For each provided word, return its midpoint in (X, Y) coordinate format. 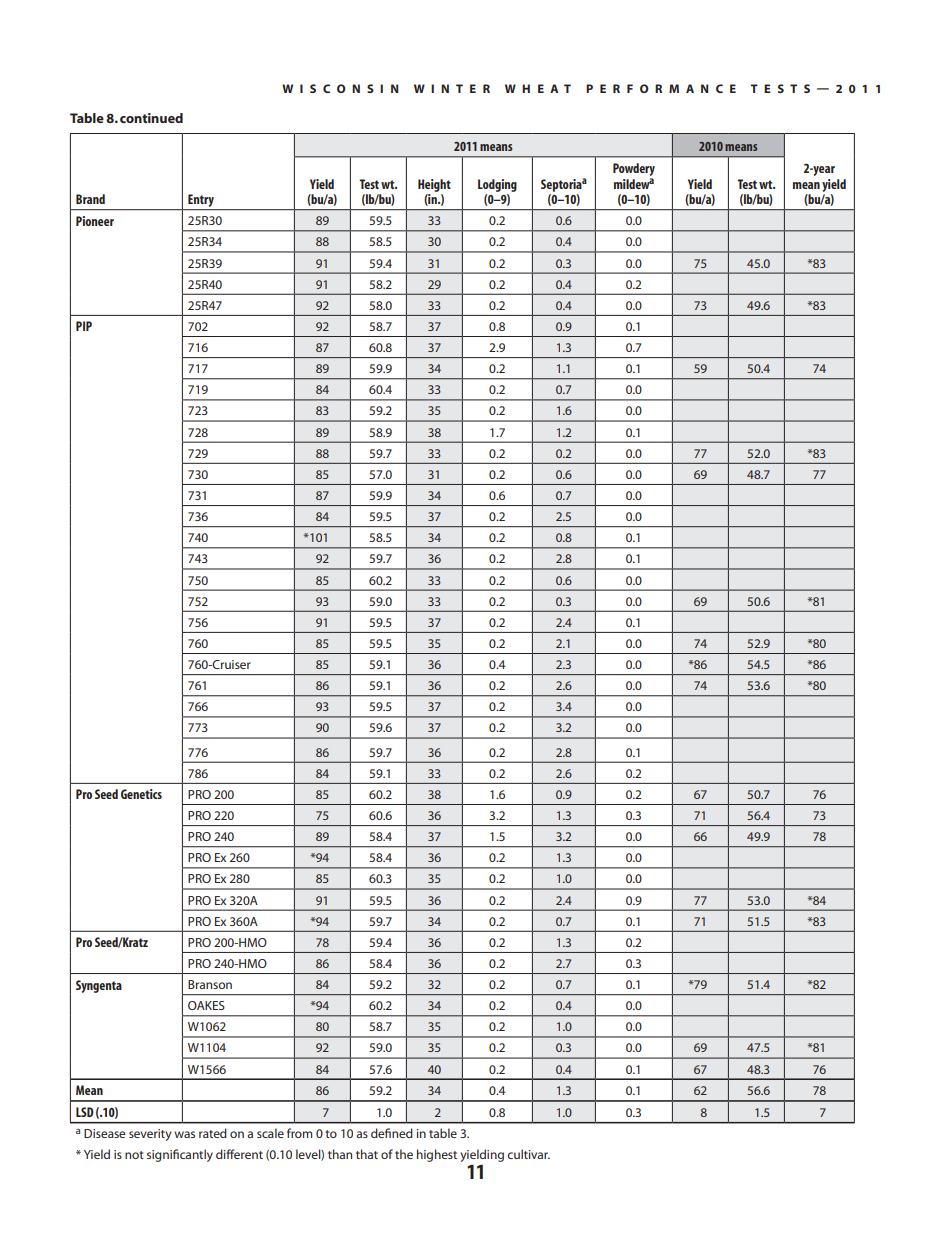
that (367, 1154)
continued (151, 118)
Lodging (497, 185)
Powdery (634, 169)
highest (437, 1155)
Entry (201, 202)
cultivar (528, 1154)
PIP (84, 326)
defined (392, 1133)
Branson (210, 984)
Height (434, 185)
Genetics (141, 794)
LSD (85, 1112)
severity (150, 1135)
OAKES (206, 1005)
